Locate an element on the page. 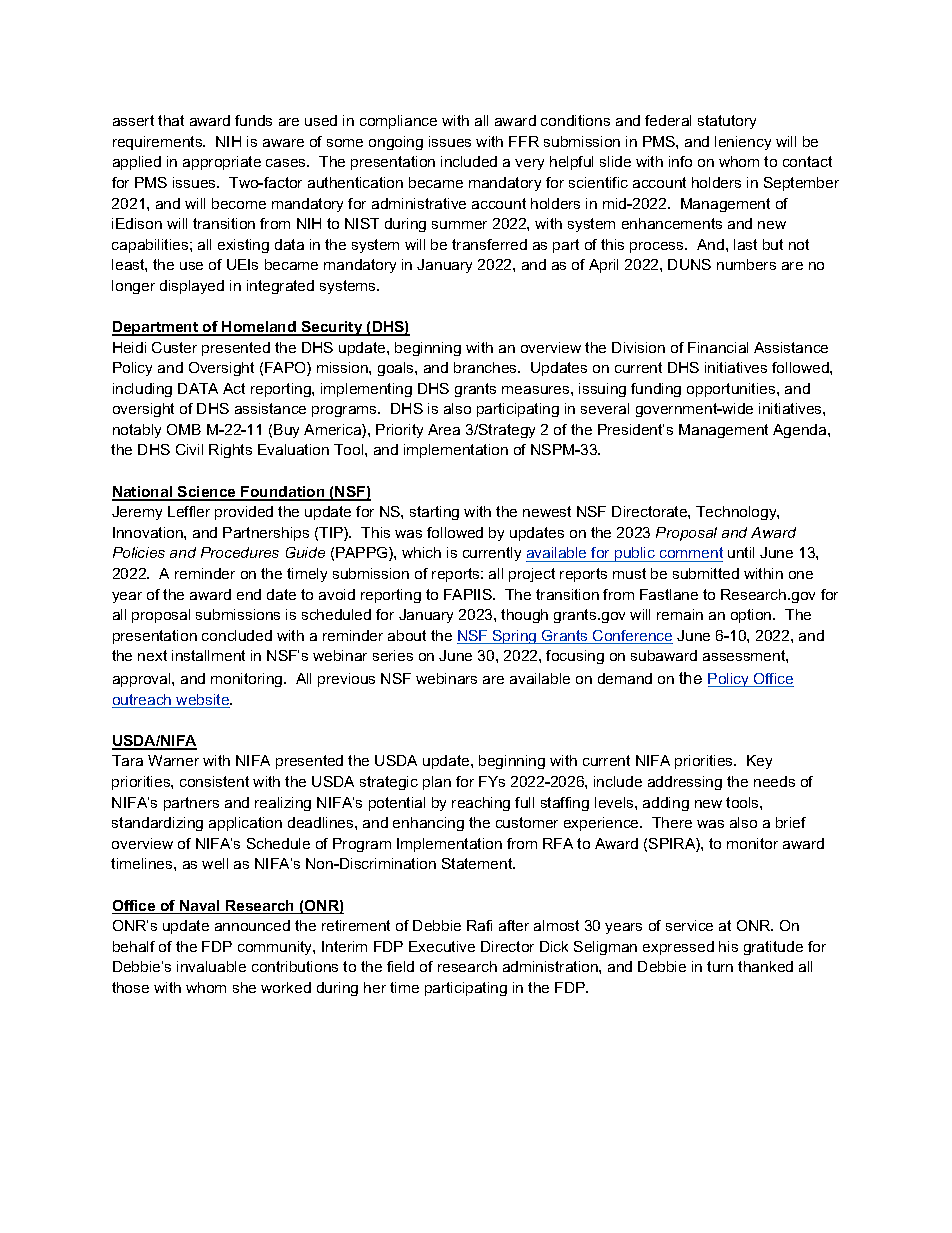 The width and height of the page is (952, 1233). turn is located at coordinates (720, 966).
